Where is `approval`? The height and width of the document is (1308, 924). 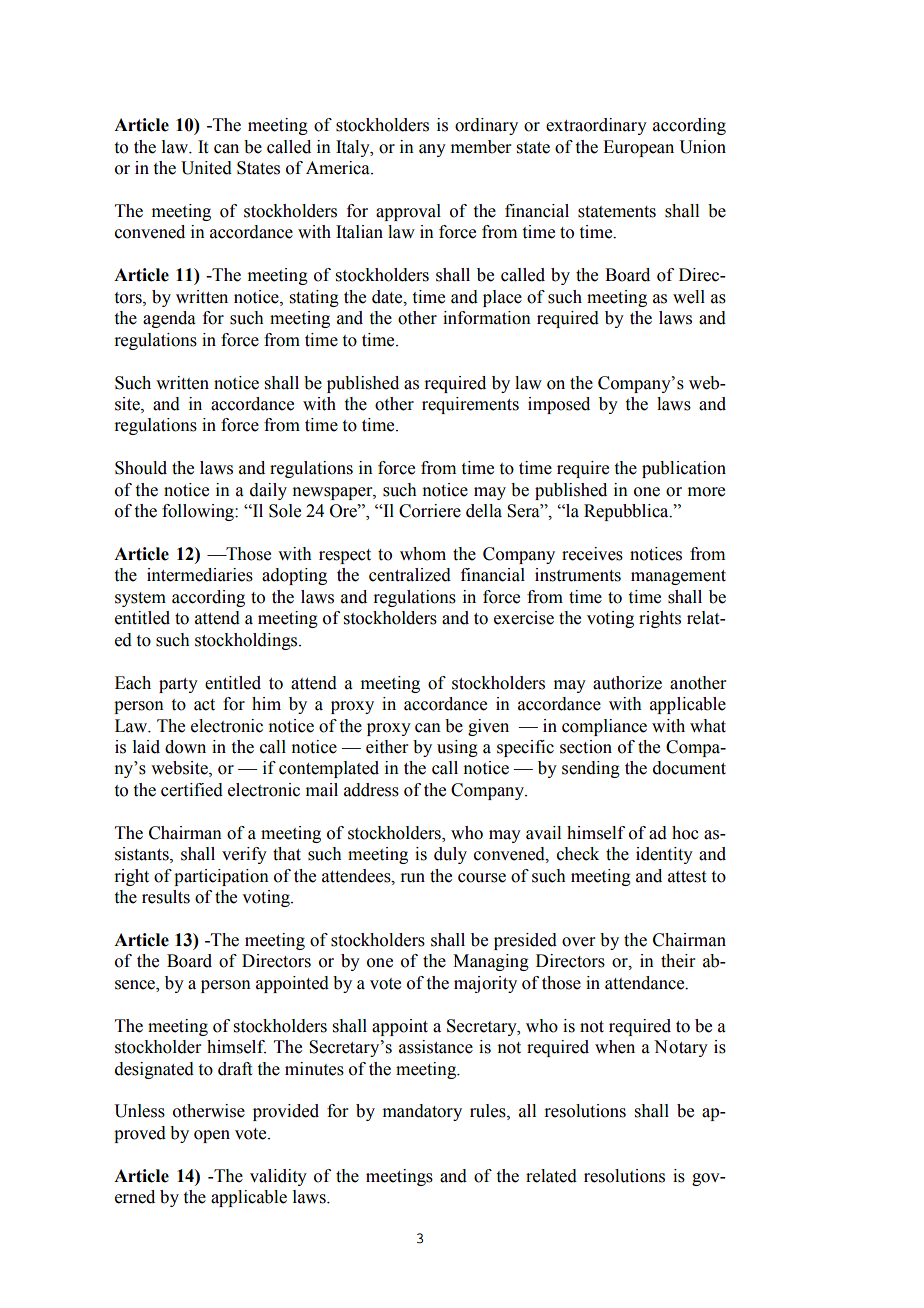
approval is located at coordinates (408, 212).
